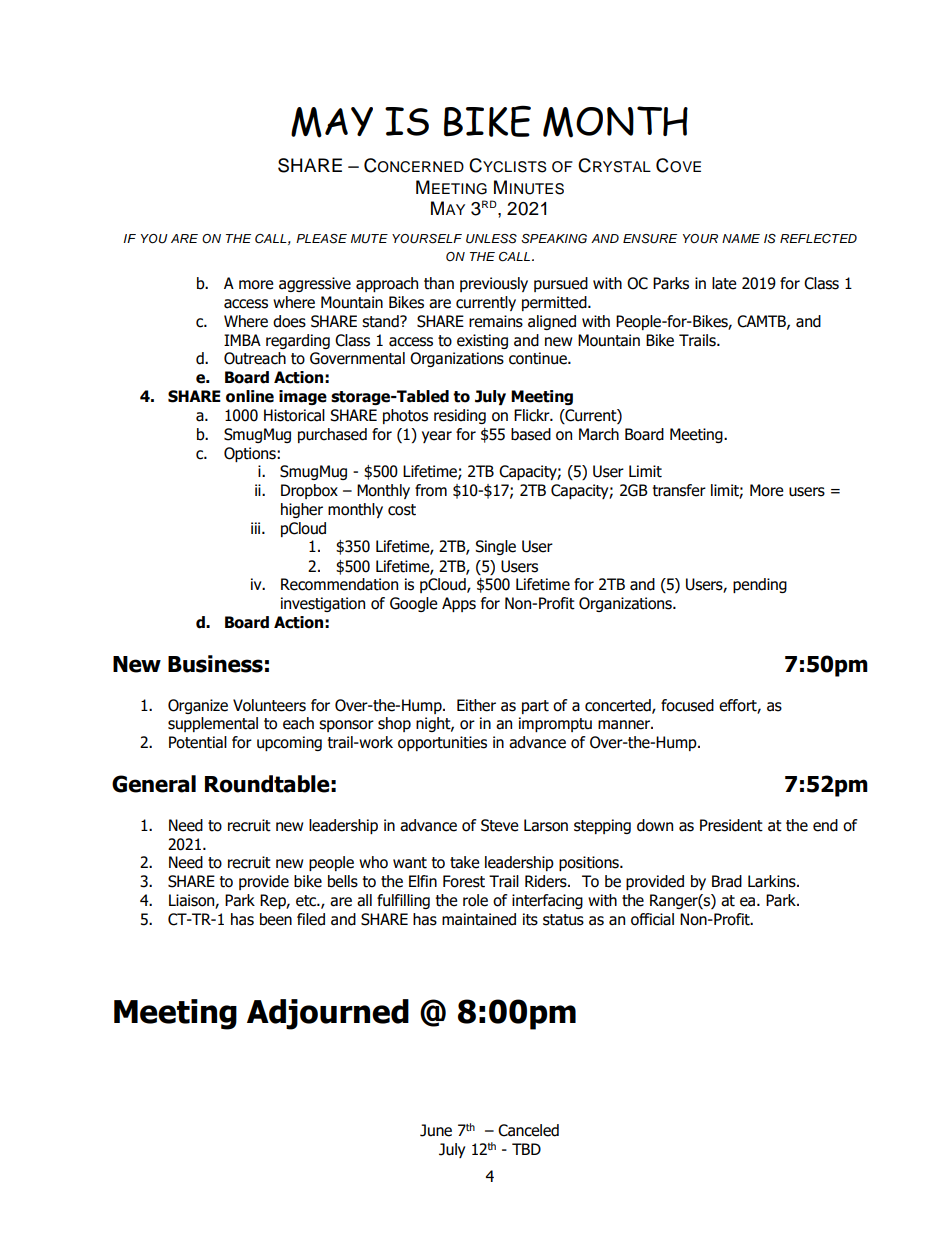 The height and width of the screenshot is (1233, 952). Describe the element at coordinates (528, 1130) in the screenshot. I see `Canceled` at that location.
